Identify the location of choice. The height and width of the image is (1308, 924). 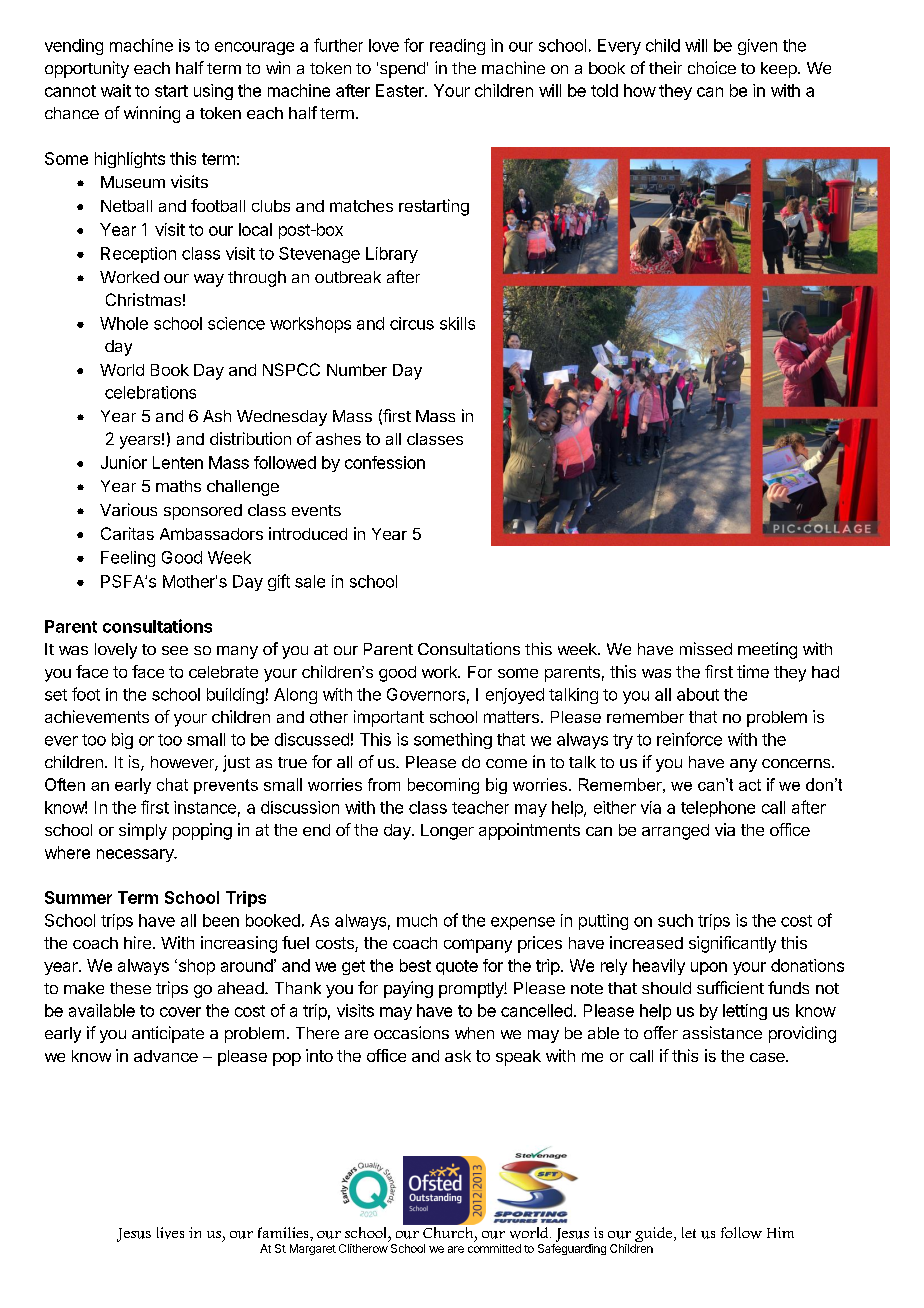
(712, 67).
